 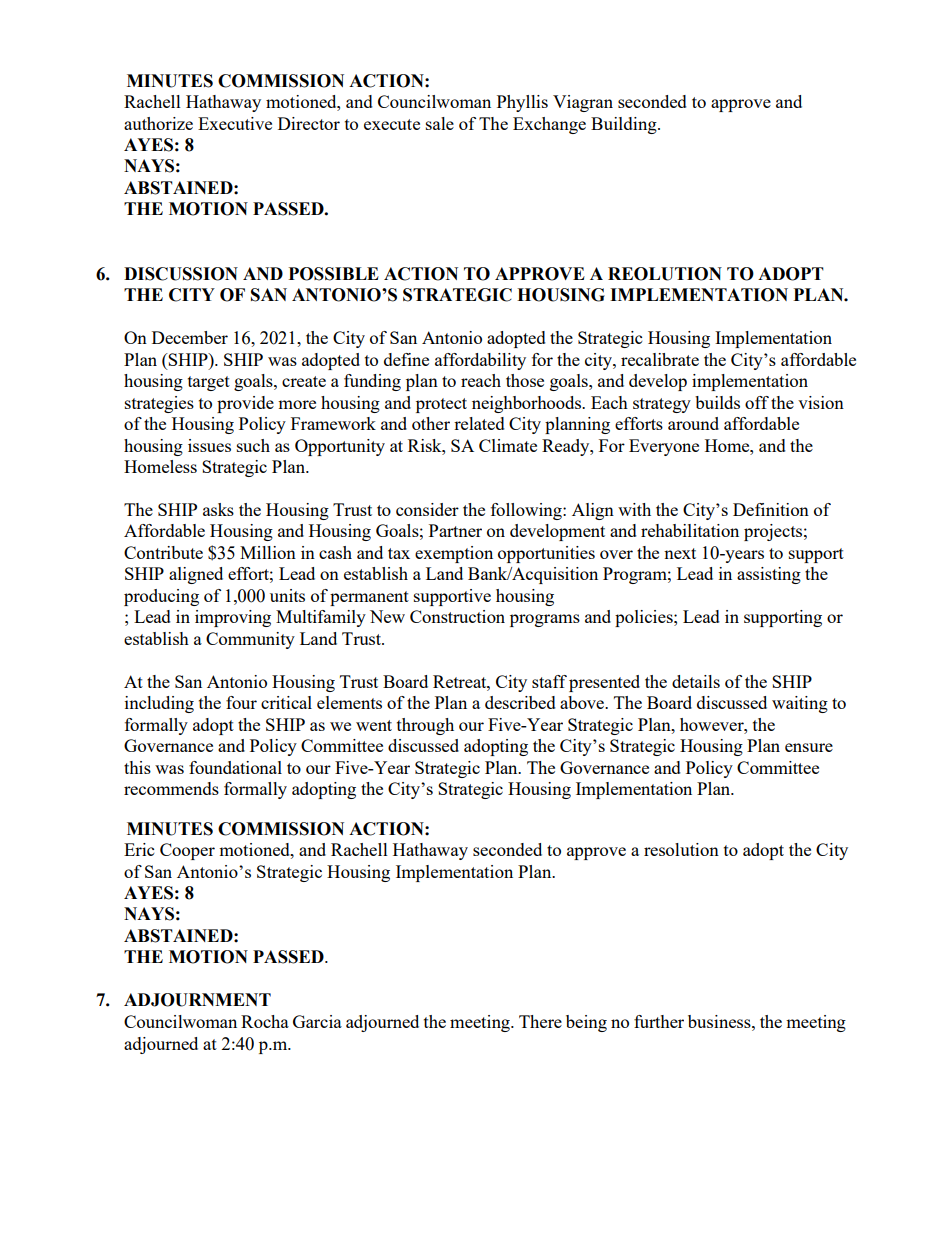 What do you see at coordinates (520, 702) in the image?
I see `described` at bounding box center [520, 702].
